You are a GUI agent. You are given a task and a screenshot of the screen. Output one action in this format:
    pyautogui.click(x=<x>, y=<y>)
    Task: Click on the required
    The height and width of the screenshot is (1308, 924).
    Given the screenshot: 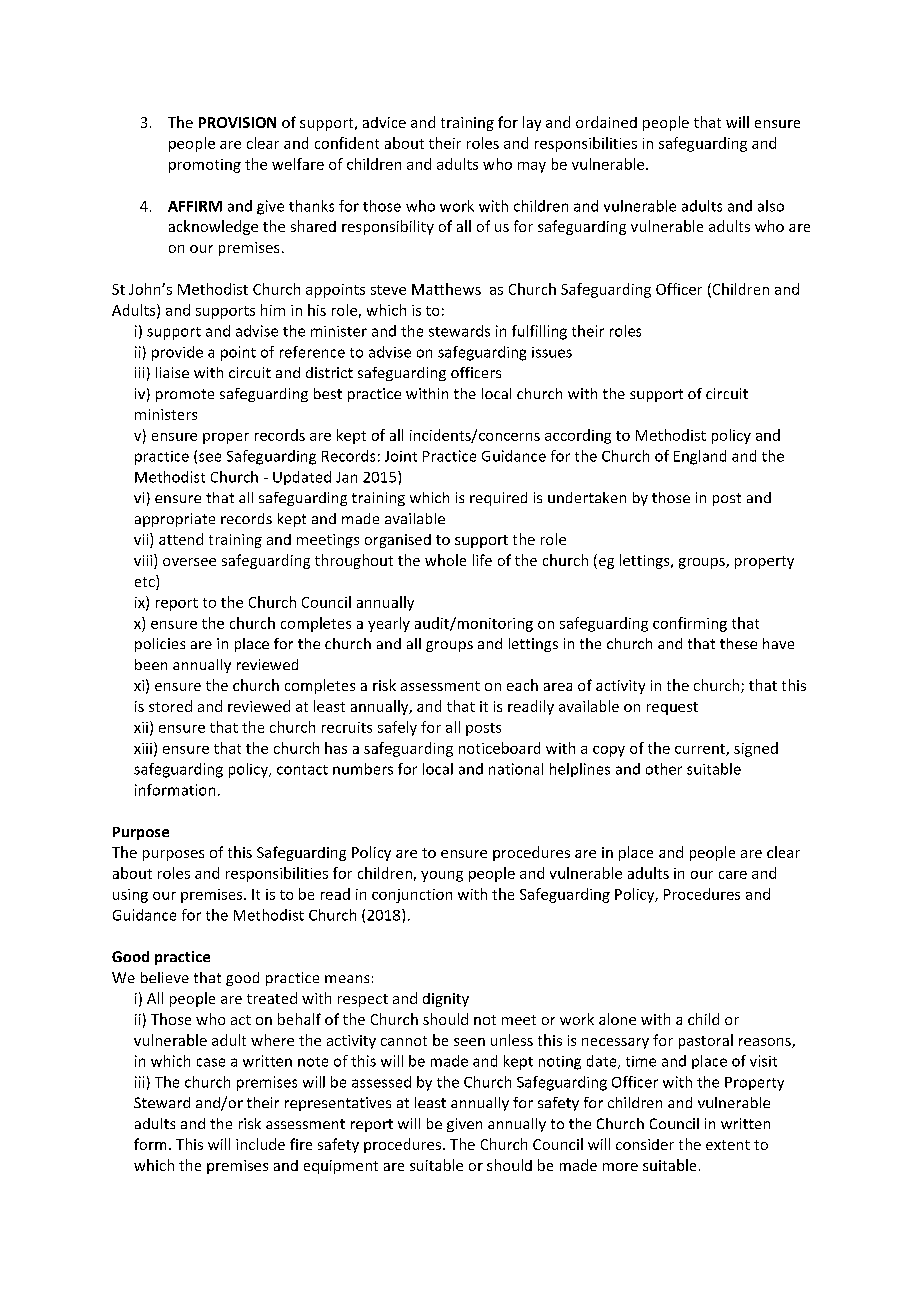 What is the action you would take?
    pyautogui.click(x=498, y=499)
